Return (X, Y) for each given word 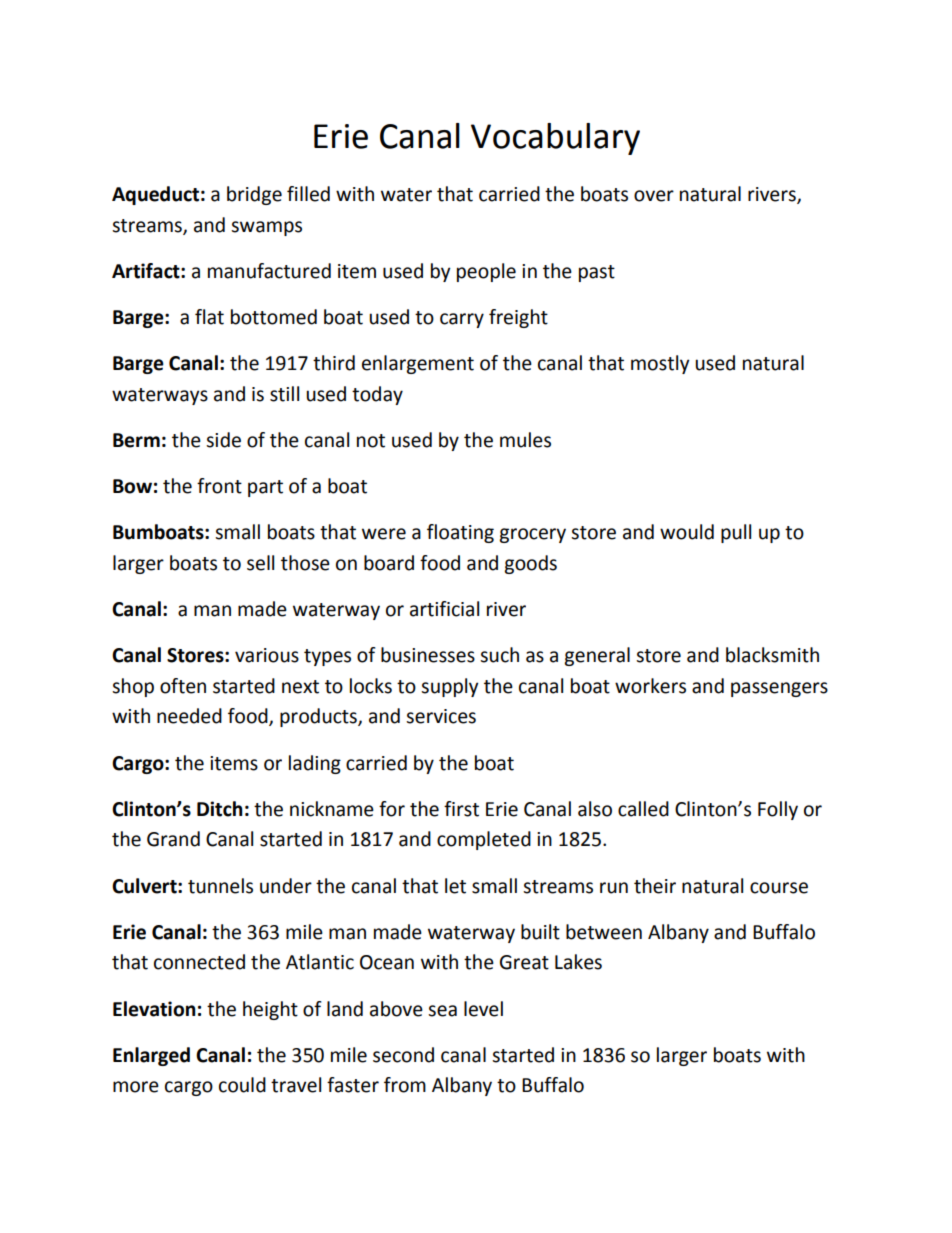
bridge (254, 195)
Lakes (578, 962)
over (654, 196)
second (403, 1055)
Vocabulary (555, 139)
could (242, 1085)
